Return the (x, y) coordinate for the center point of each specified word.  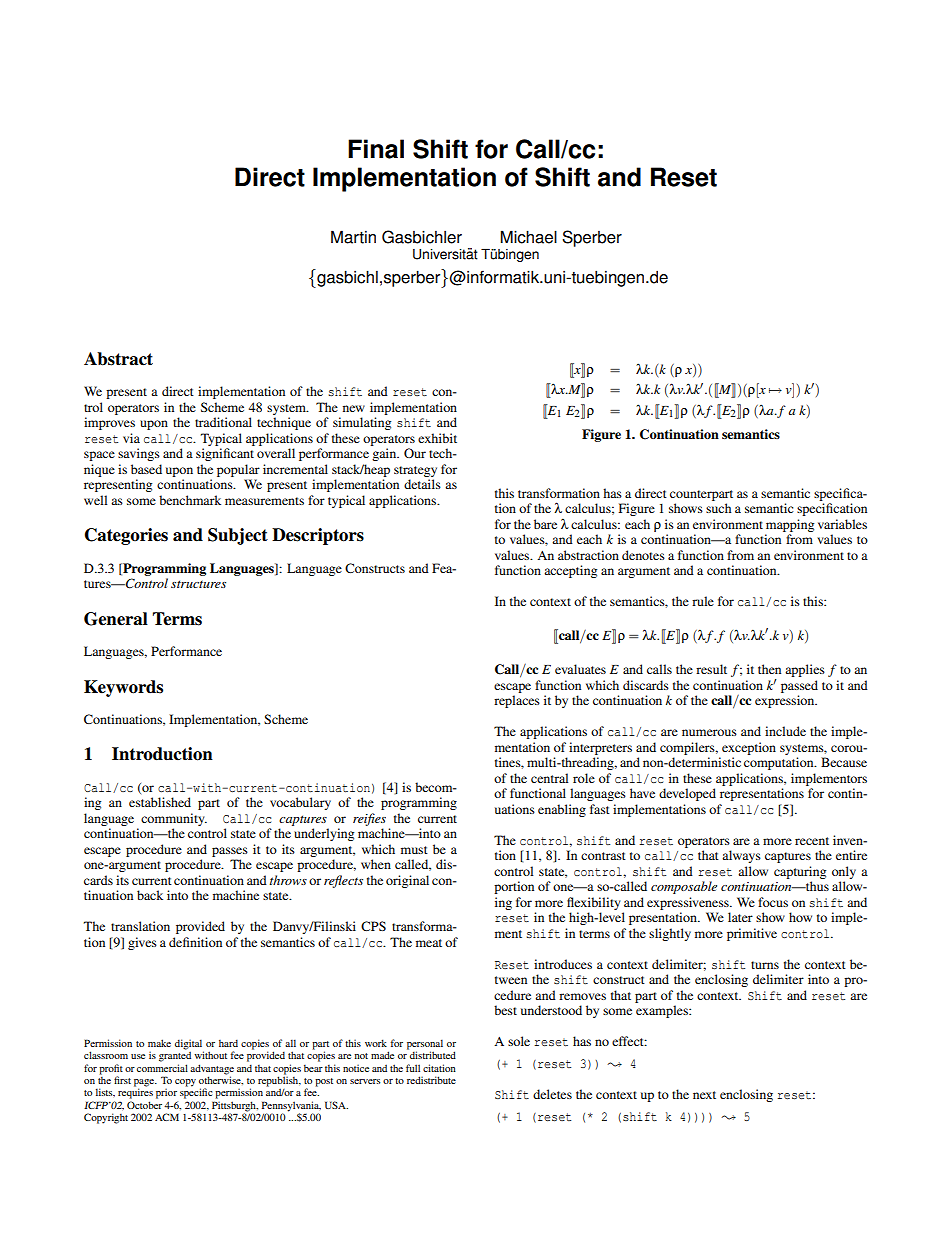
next (704, 1095)
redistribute (431, 1080)
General (116, 619)
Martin (353, 237)
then (769, 669)
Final (376, 149)
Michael (528, 237)
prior (166, 1094)
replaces (517, 701)
